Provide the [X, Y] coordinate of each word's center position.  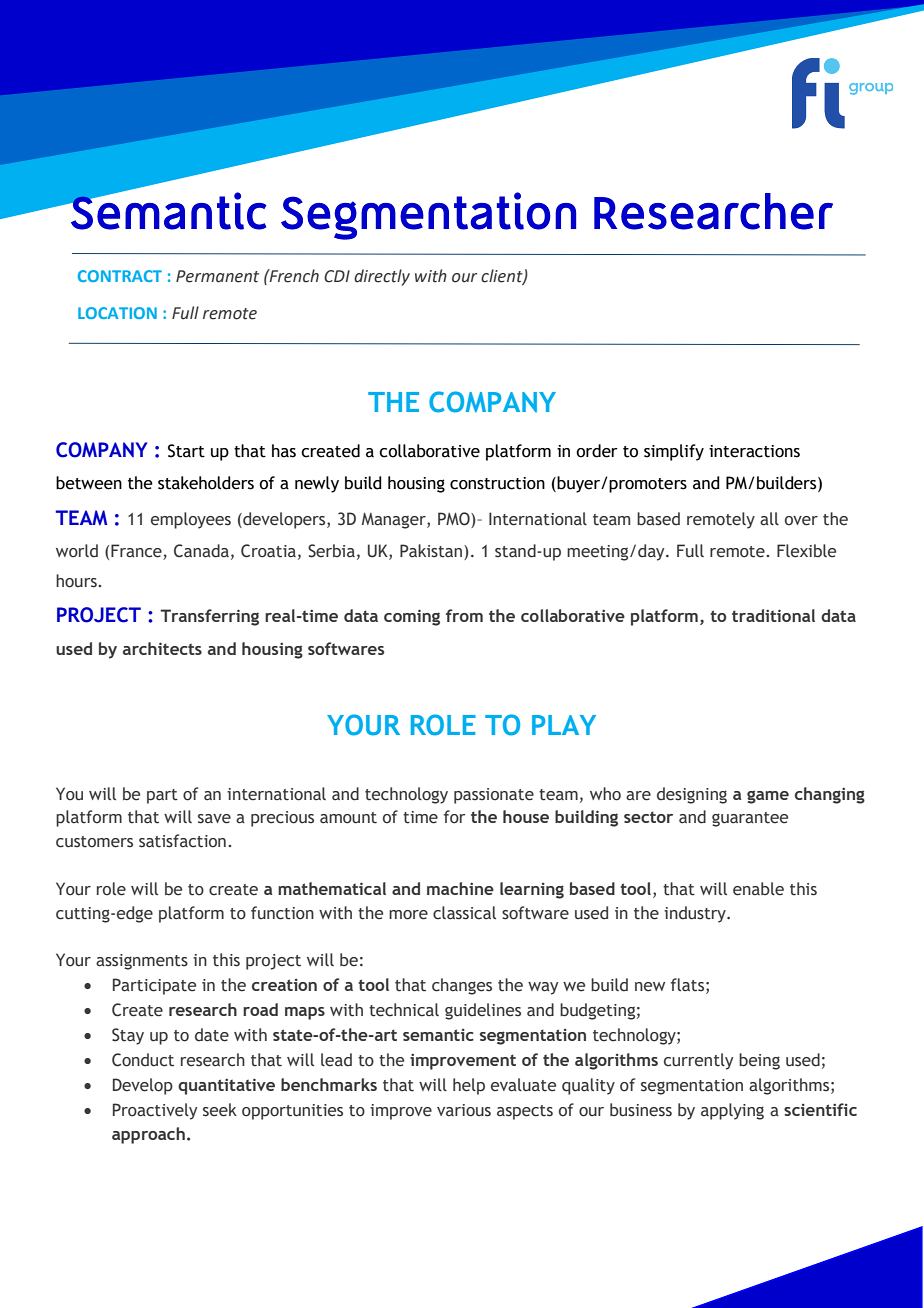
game [768, 797]
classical [464, 913]
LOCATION [117, 313]
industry [696, 914]
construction [497, 483]
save [214, 819]
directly [382, 277]
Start [186, 451]
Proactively [155, 1111]
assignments [142, 962]
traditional [773, 615]
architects [162, 648]
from [464, 615]
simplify [674, 452]
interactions [754, 451]
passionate [494, 796]
